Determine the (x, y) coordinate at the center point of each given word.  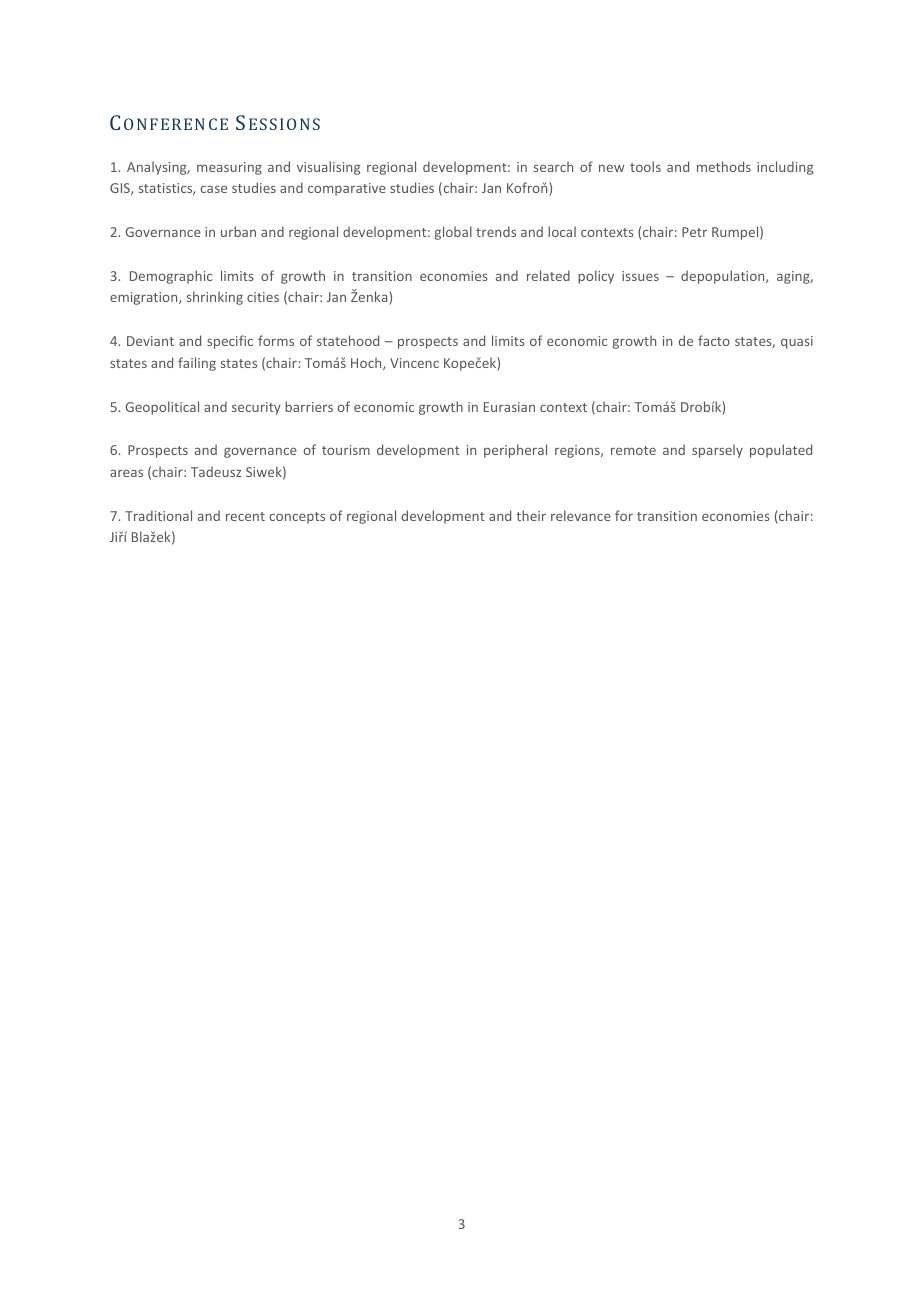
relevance (581, 515)
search (553, 166)
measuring (229, 168)
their (531, 515)
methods (724, 166)
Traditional (158, 515)
